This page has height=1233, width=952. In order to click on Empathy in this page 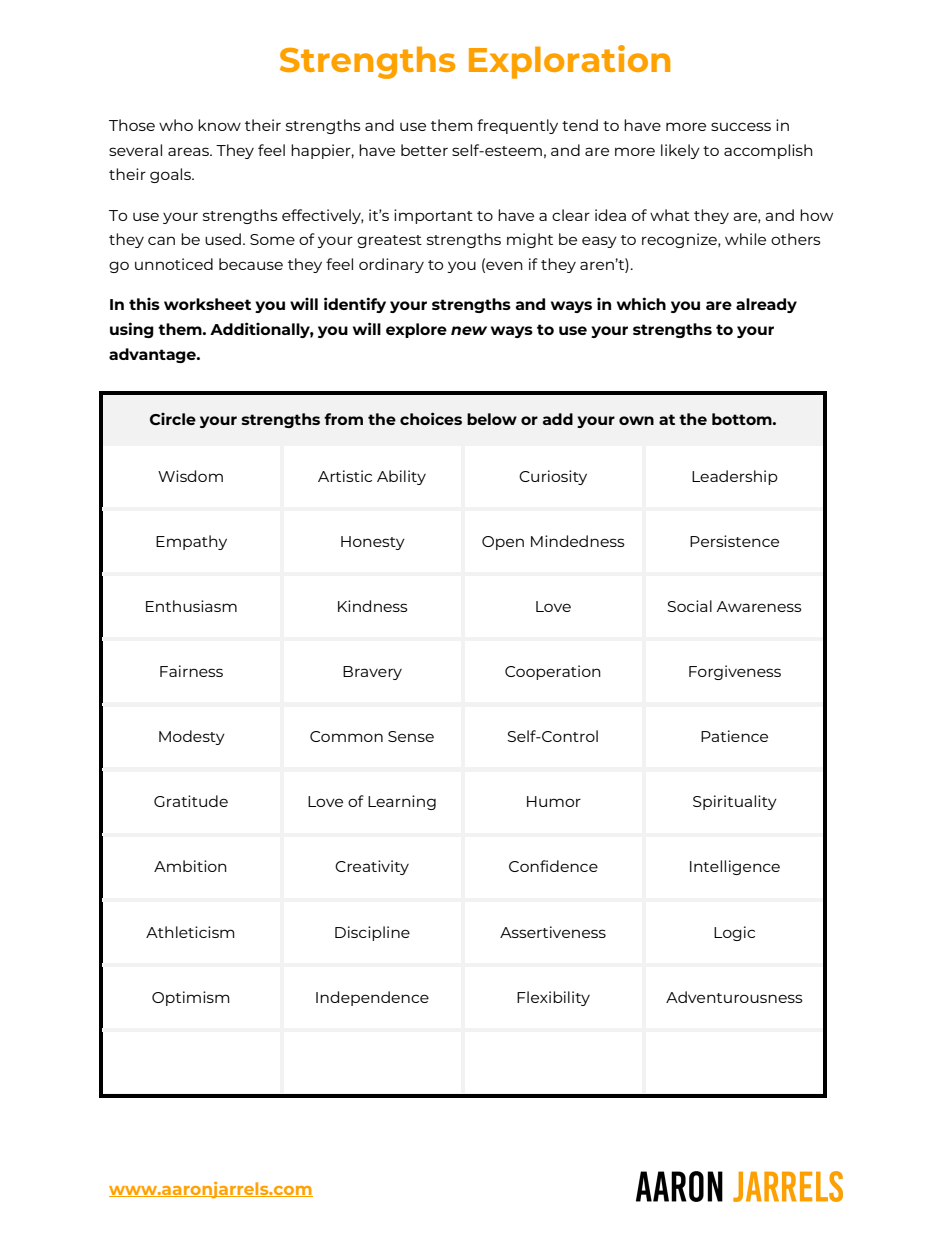, I will do `click(191, 542)`.
